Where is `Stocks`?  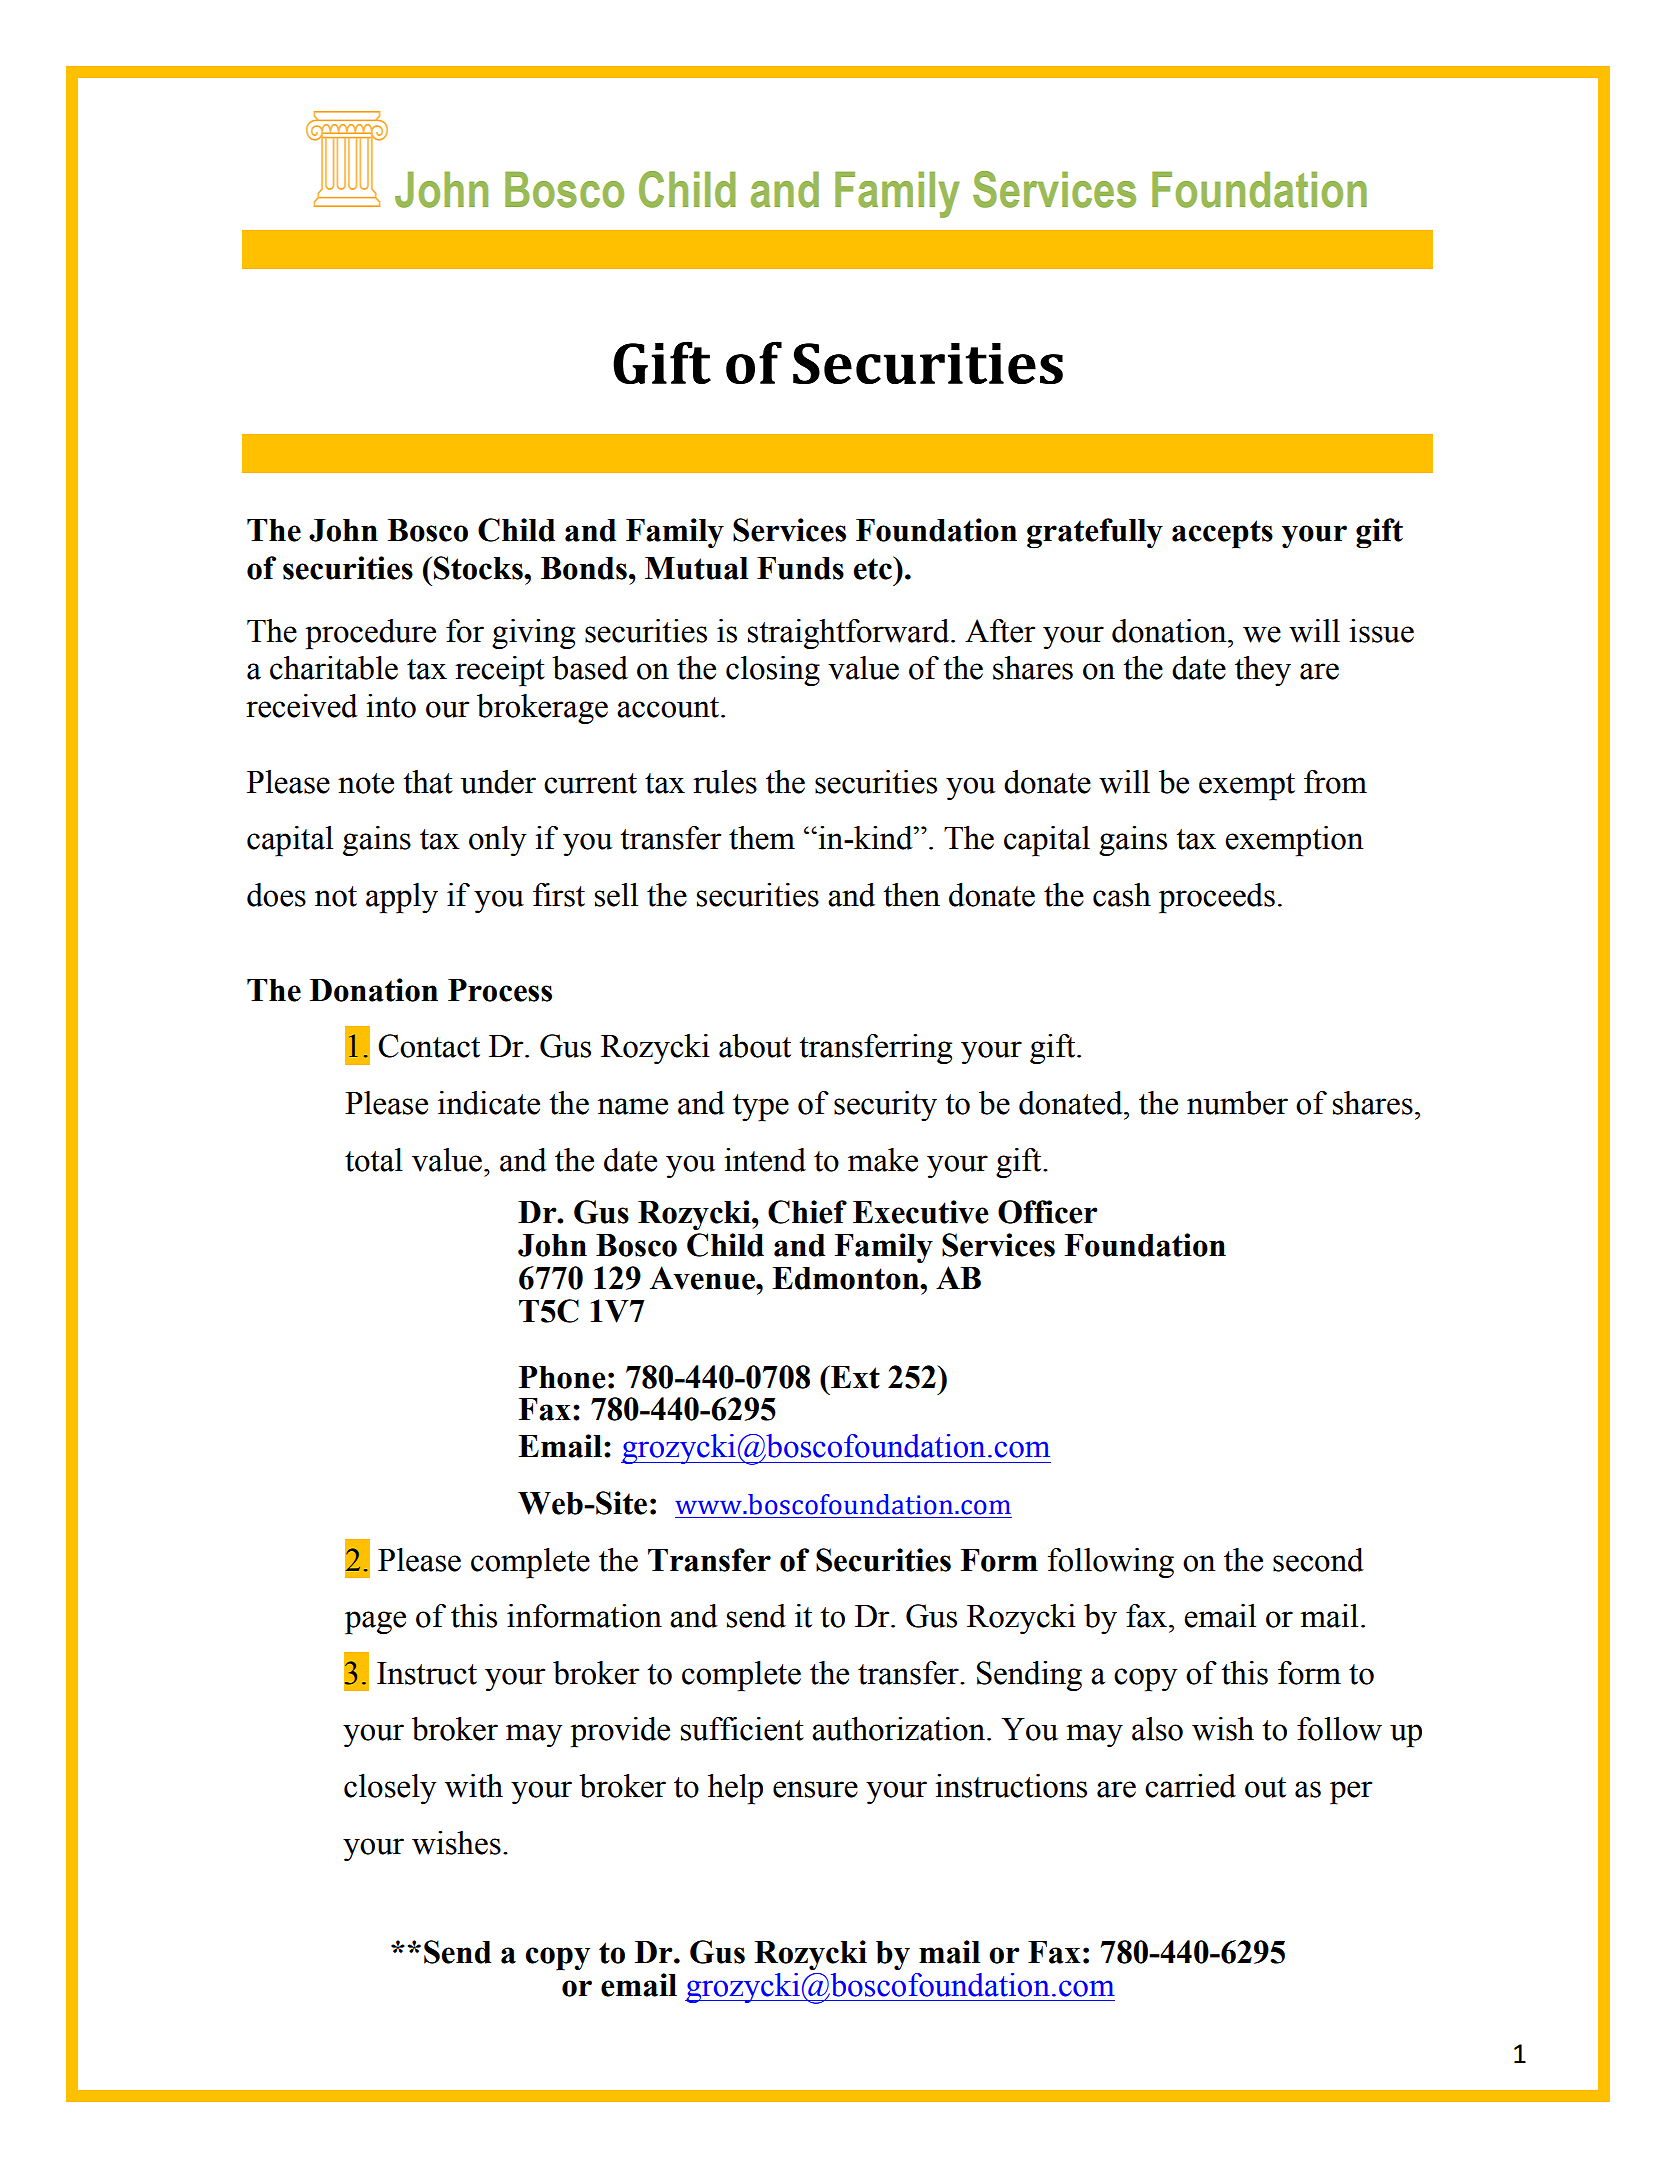
Stocks is located at coordinates (479, 568).
